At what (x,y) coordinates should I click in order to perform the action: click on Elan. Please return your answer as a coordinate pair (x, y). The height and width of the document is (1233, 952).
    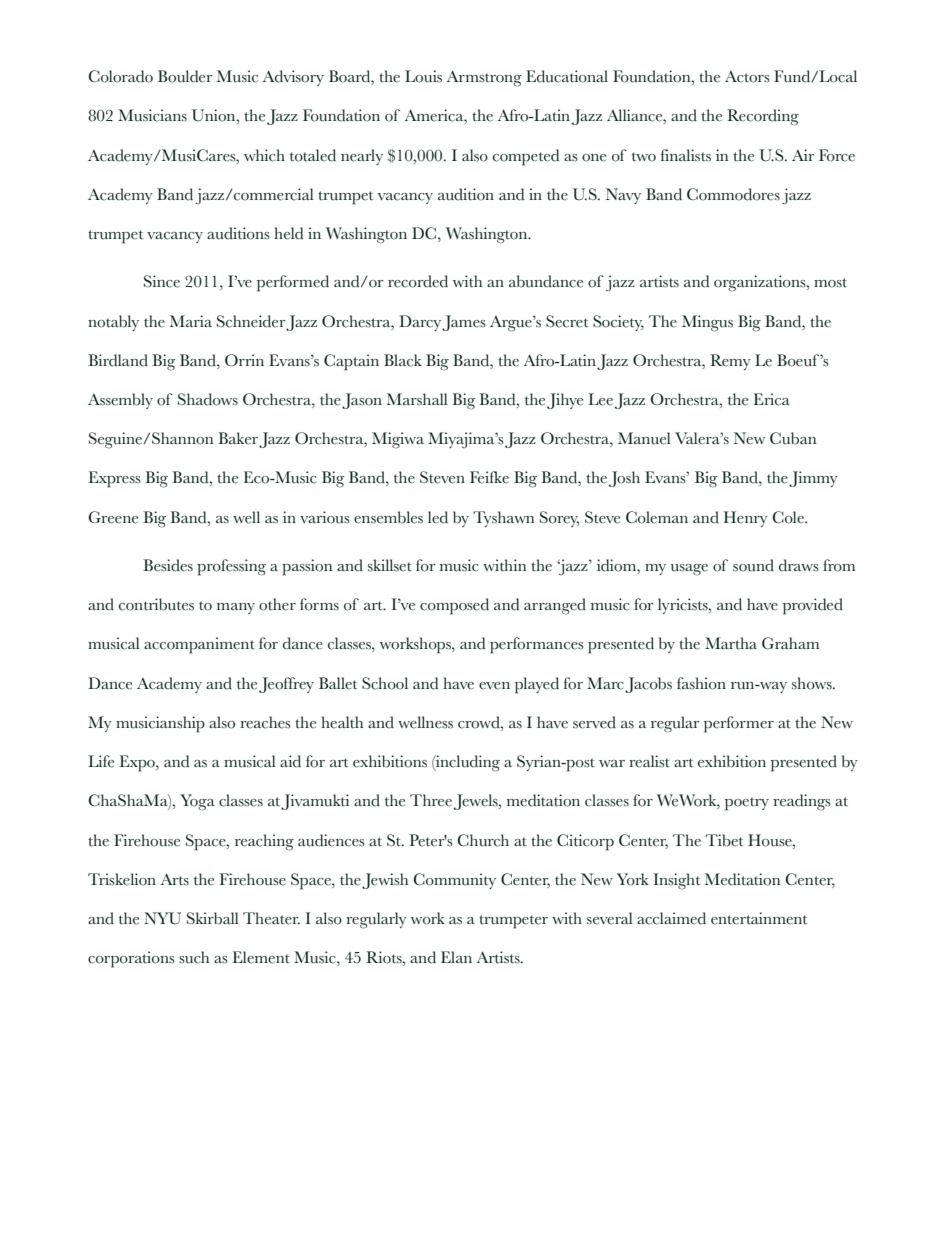
    Looking at the image, I should click on (456, 957).
